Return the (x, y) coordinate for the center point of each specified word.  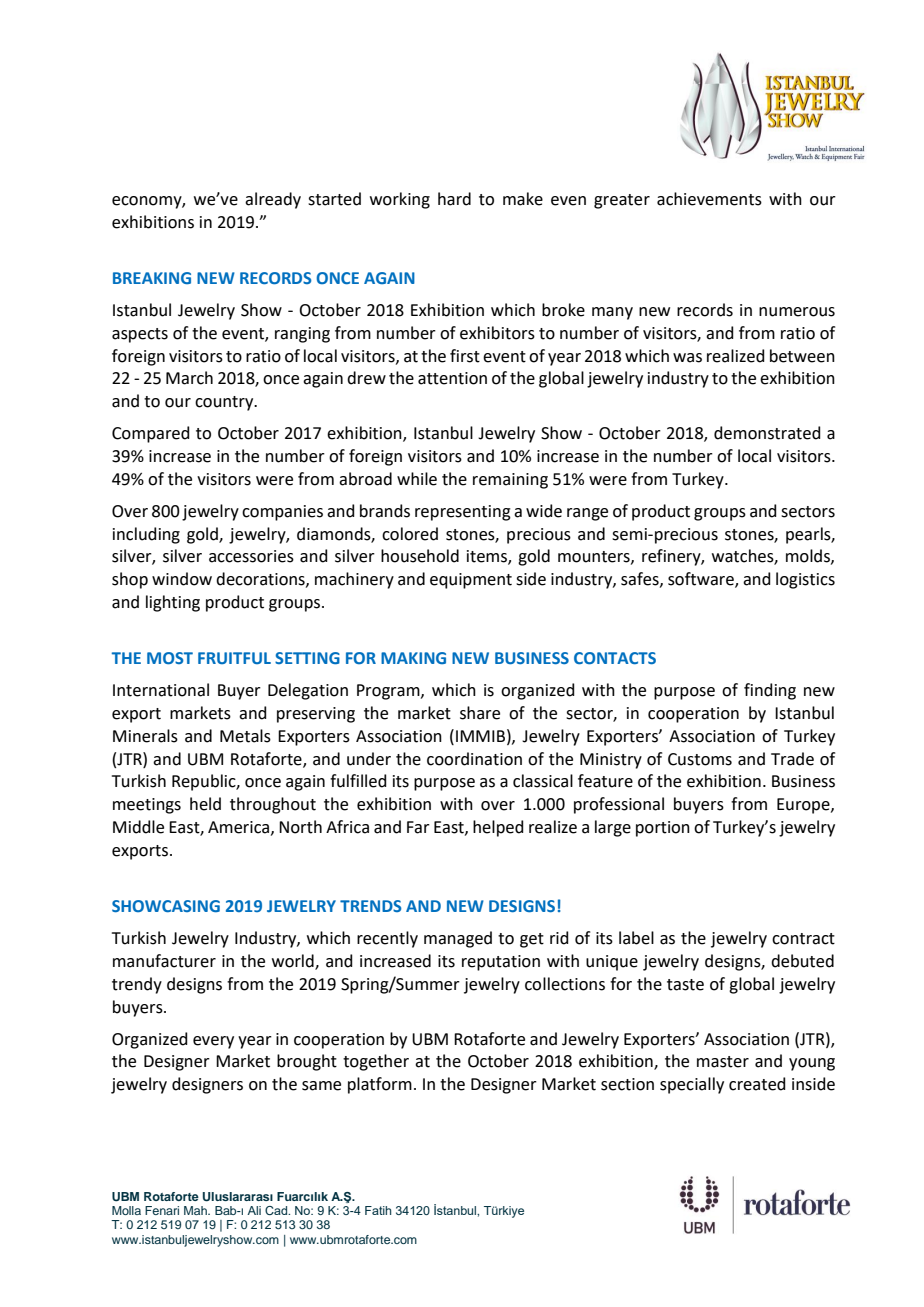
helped (498, 828)
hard (454, 199)
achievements (709, 199)
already (273, 200)
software (702, 580)
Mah (196, 1210)
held (205, 804)
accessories (251, 556)
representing (463, 513)
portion (663, 829)
